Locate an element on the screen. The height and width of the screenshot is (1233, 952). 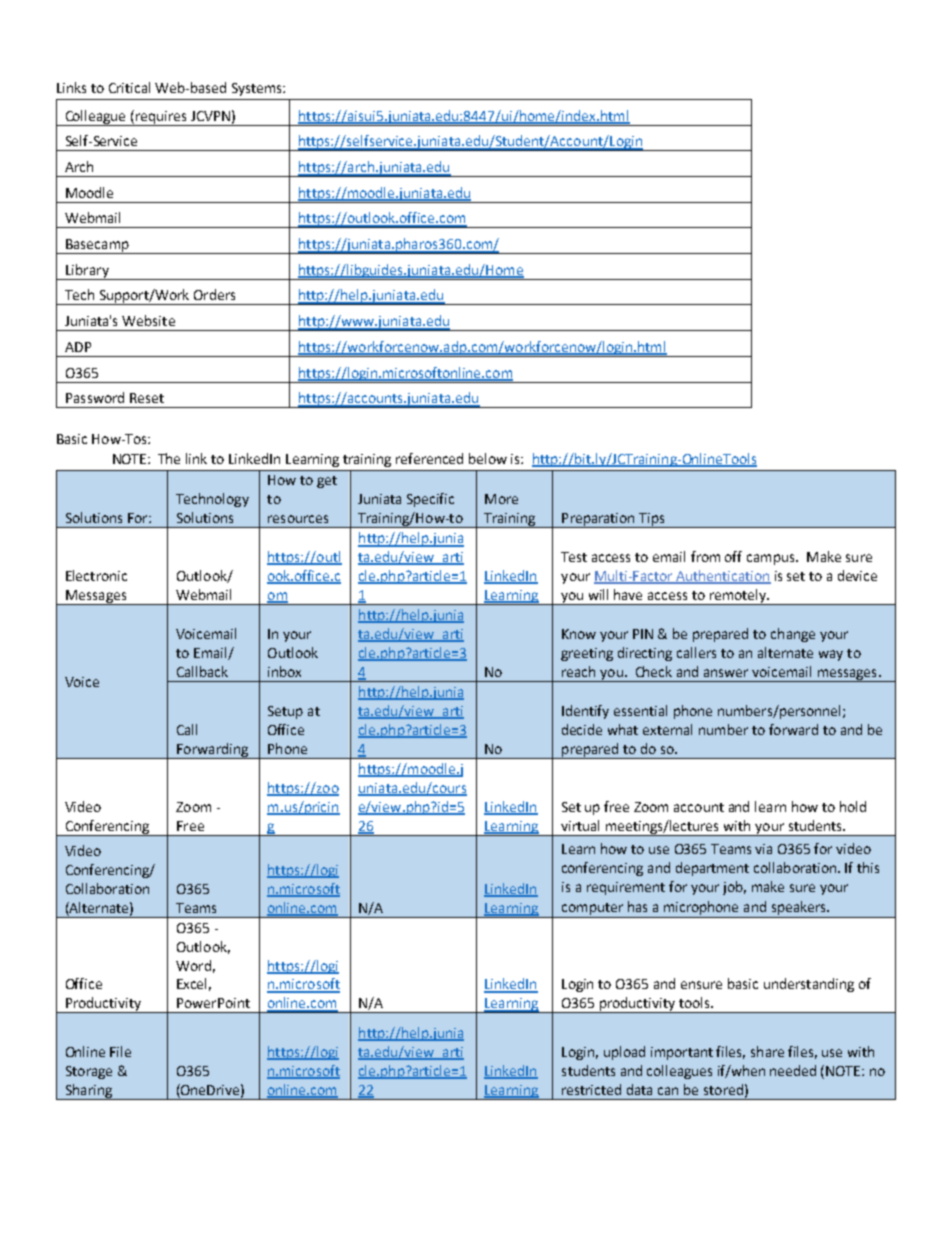
referenced is located at coordinates (429, 458).
